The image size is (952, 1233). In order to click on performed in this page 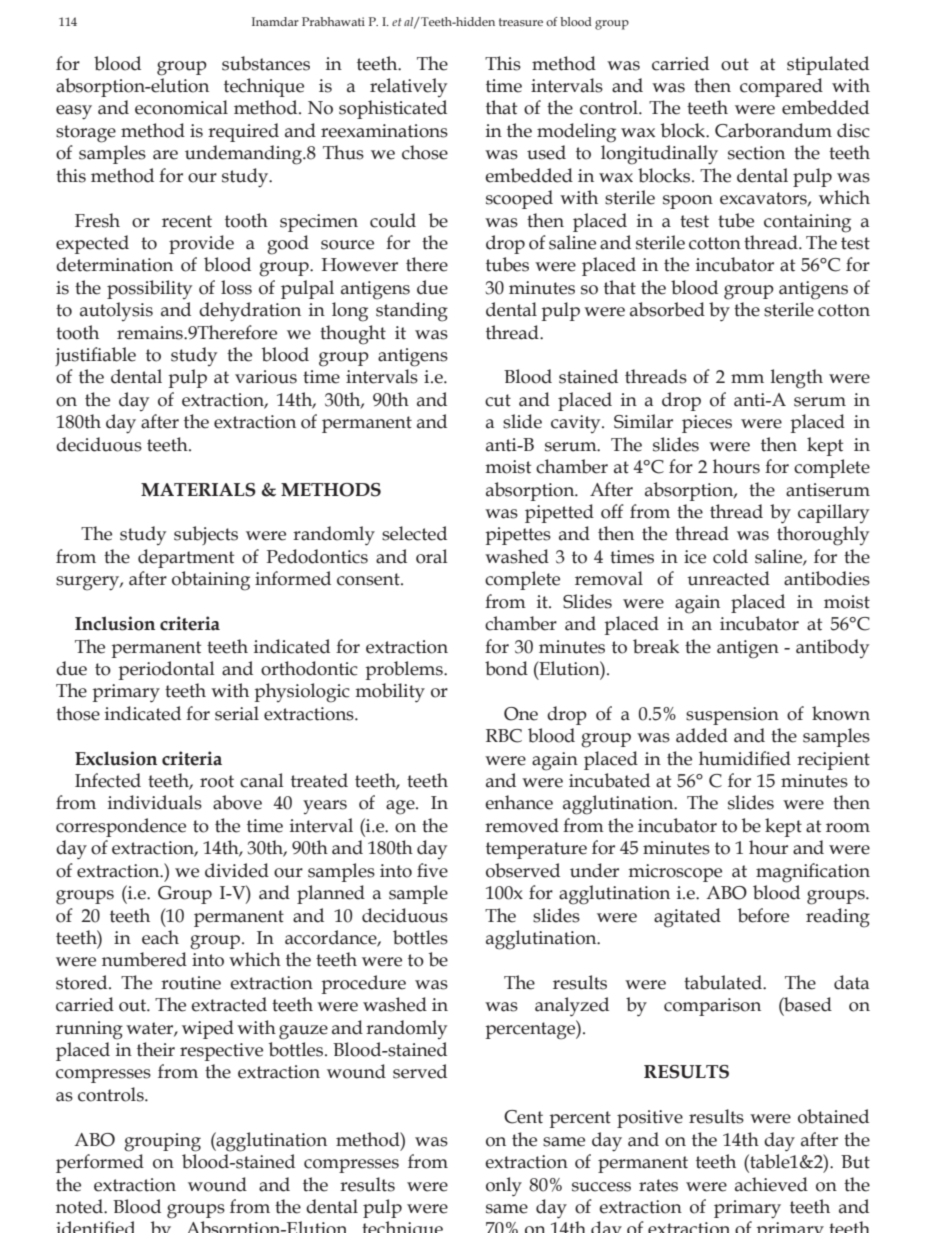, I will do `click(100, 1163)`.
